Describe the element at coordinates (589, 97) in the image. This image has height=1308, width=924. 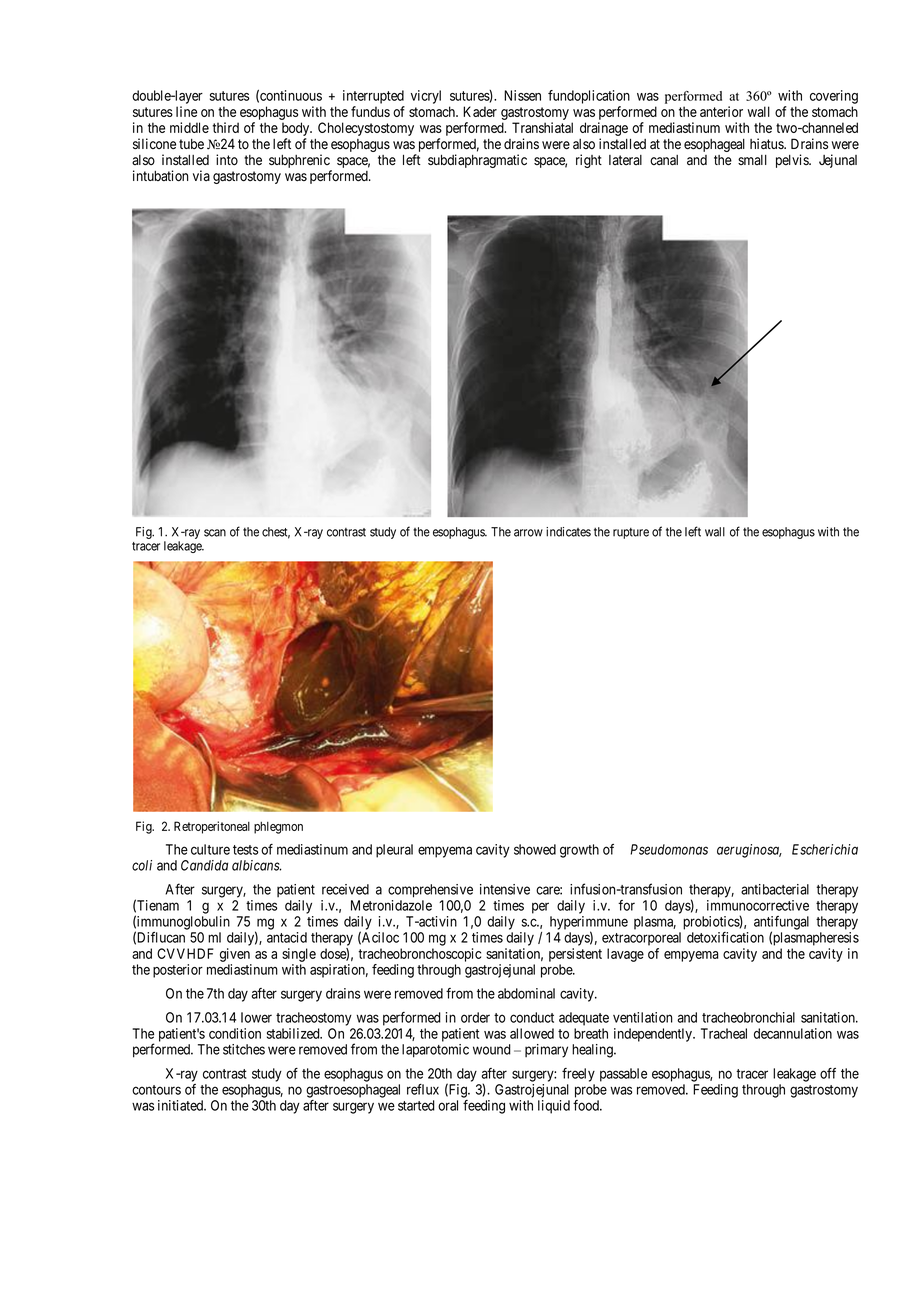
I see `fundoplication` at that location.
